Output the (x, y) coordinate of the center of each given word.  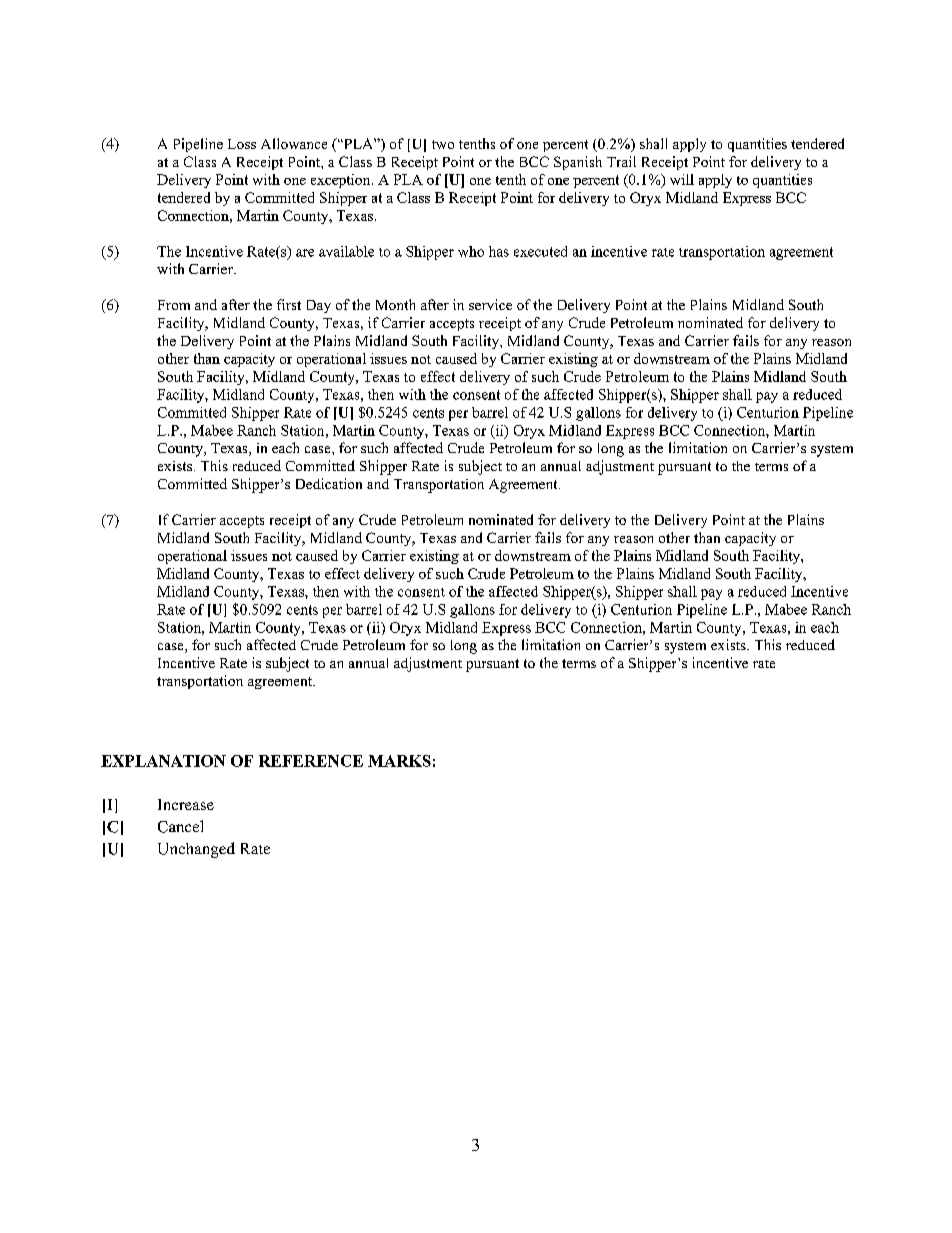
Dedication (329, 483)
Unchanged (196, 850)
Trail (621, 161)
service (490, 304)
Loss (242, 144)
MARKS (399, 761)
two (443, 144)
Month (395, 304)
